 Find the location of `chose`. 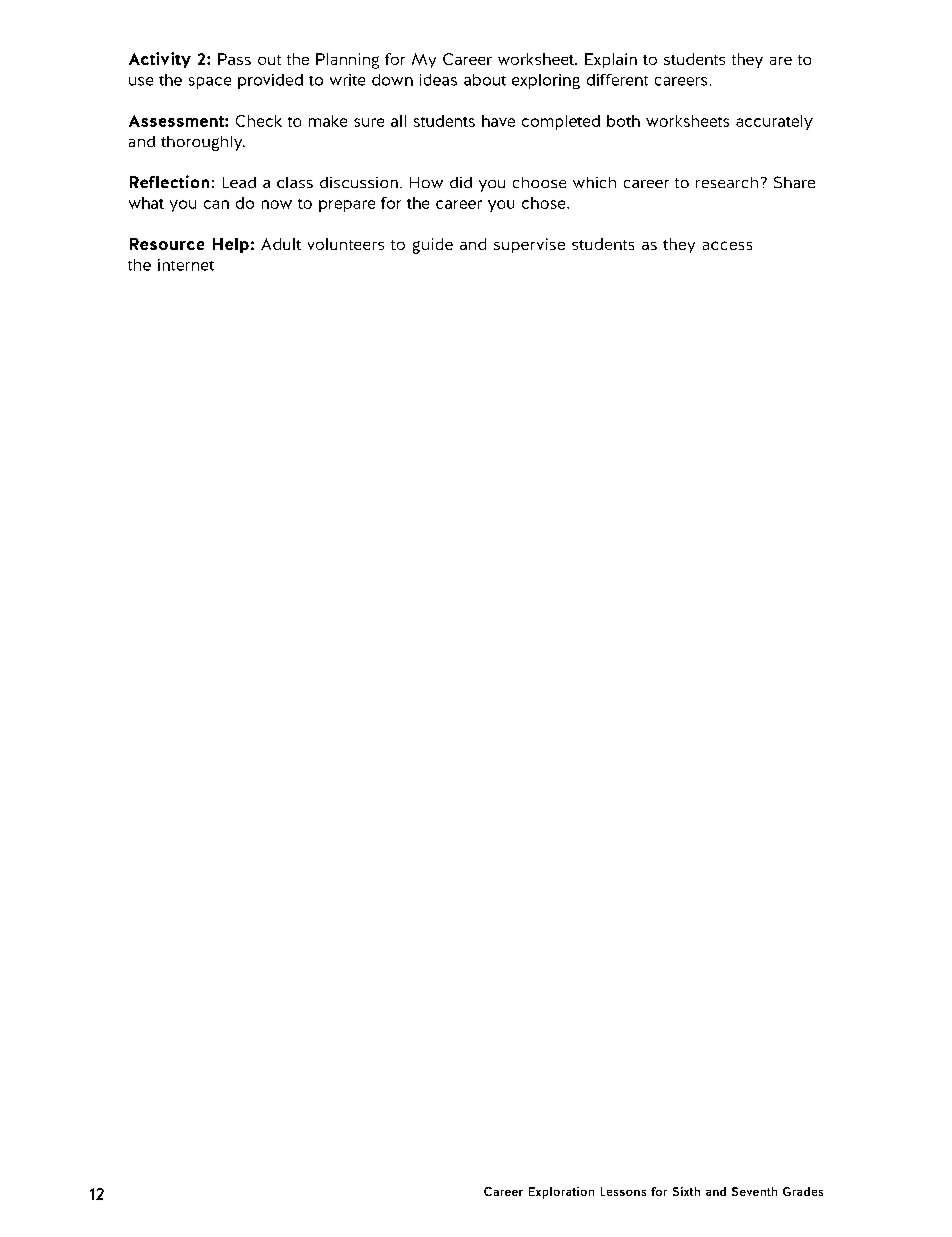

chose is located at coordinates (545, 203).
